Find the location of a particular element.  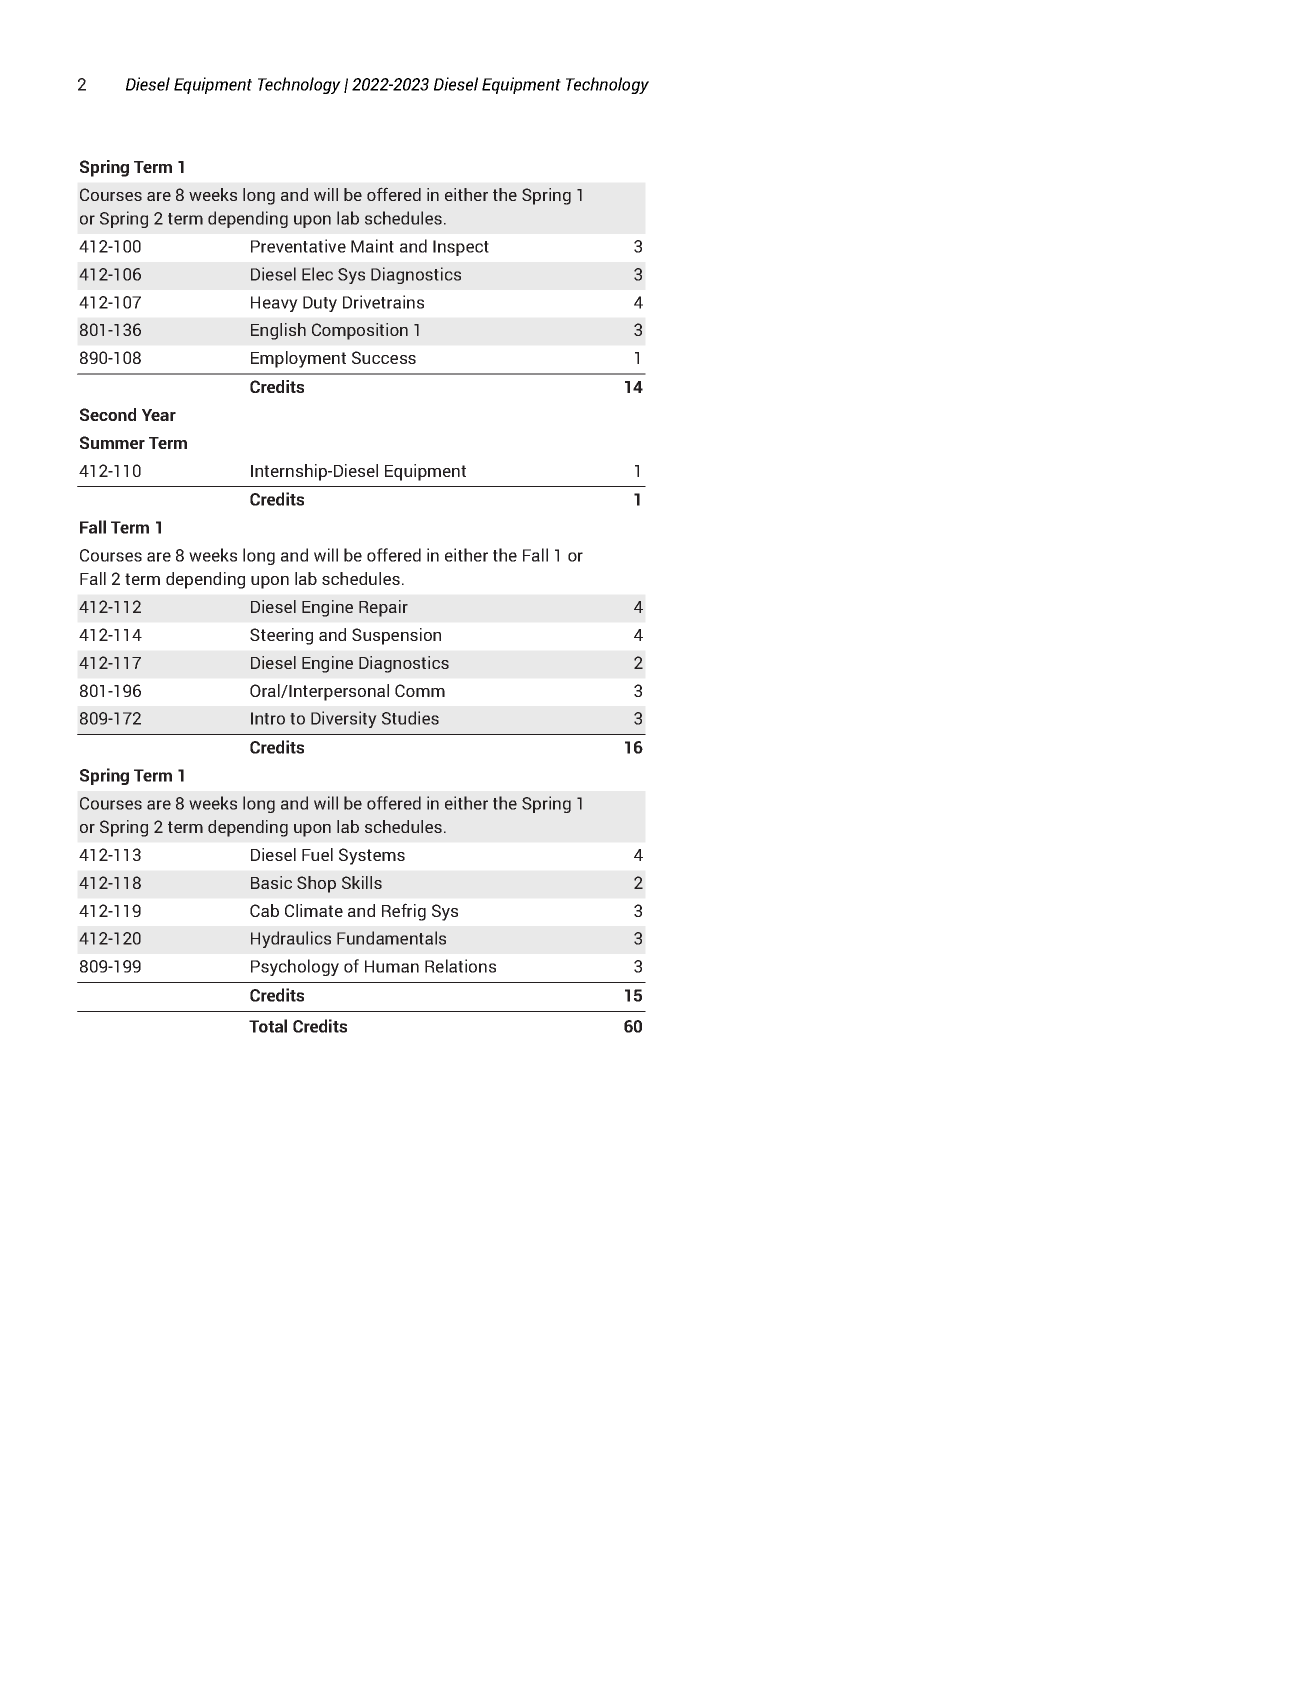

Heavy is located at coordinates (274, 304).
